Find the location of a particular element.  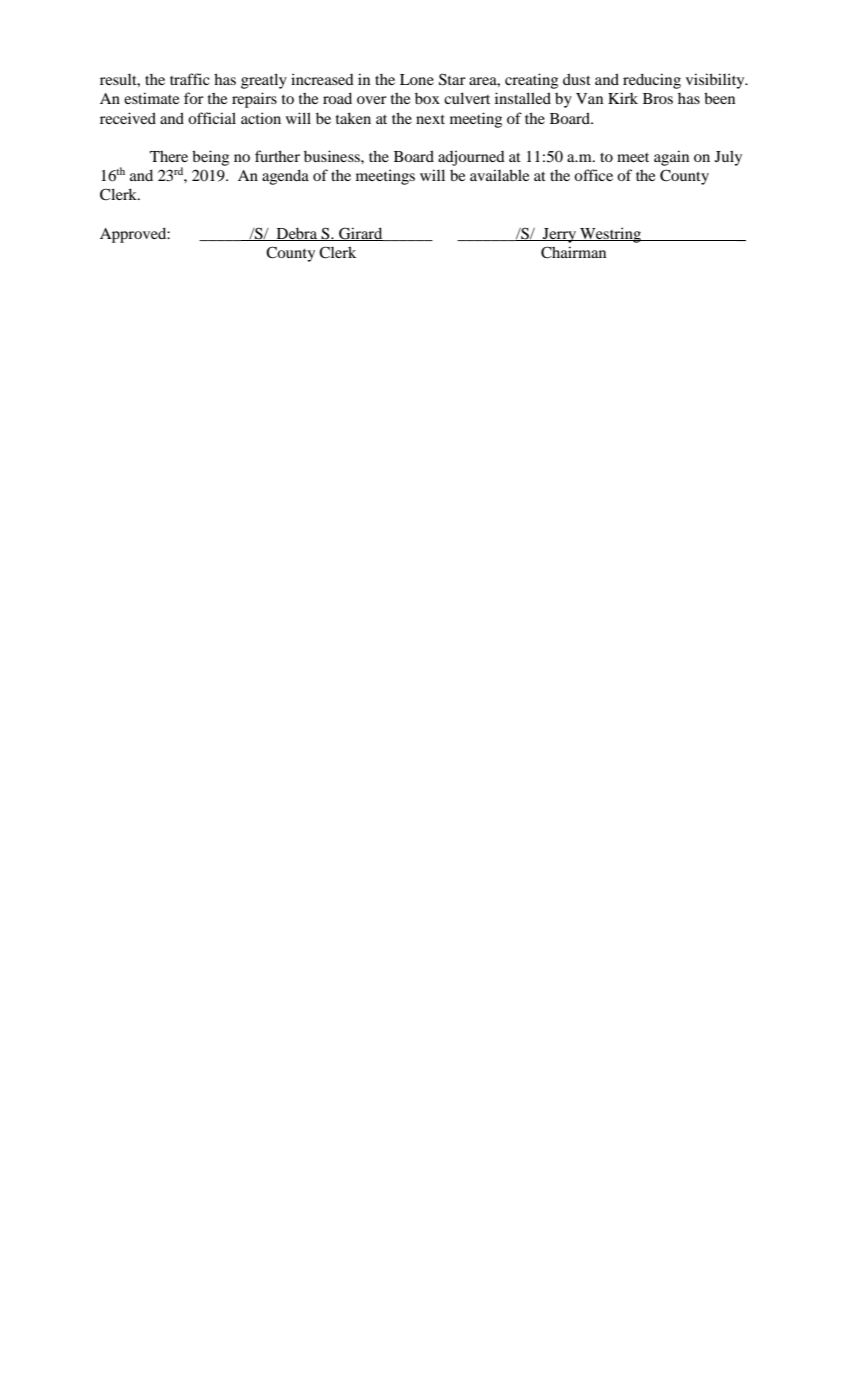

traffic is located at coordinates (190, 79).
